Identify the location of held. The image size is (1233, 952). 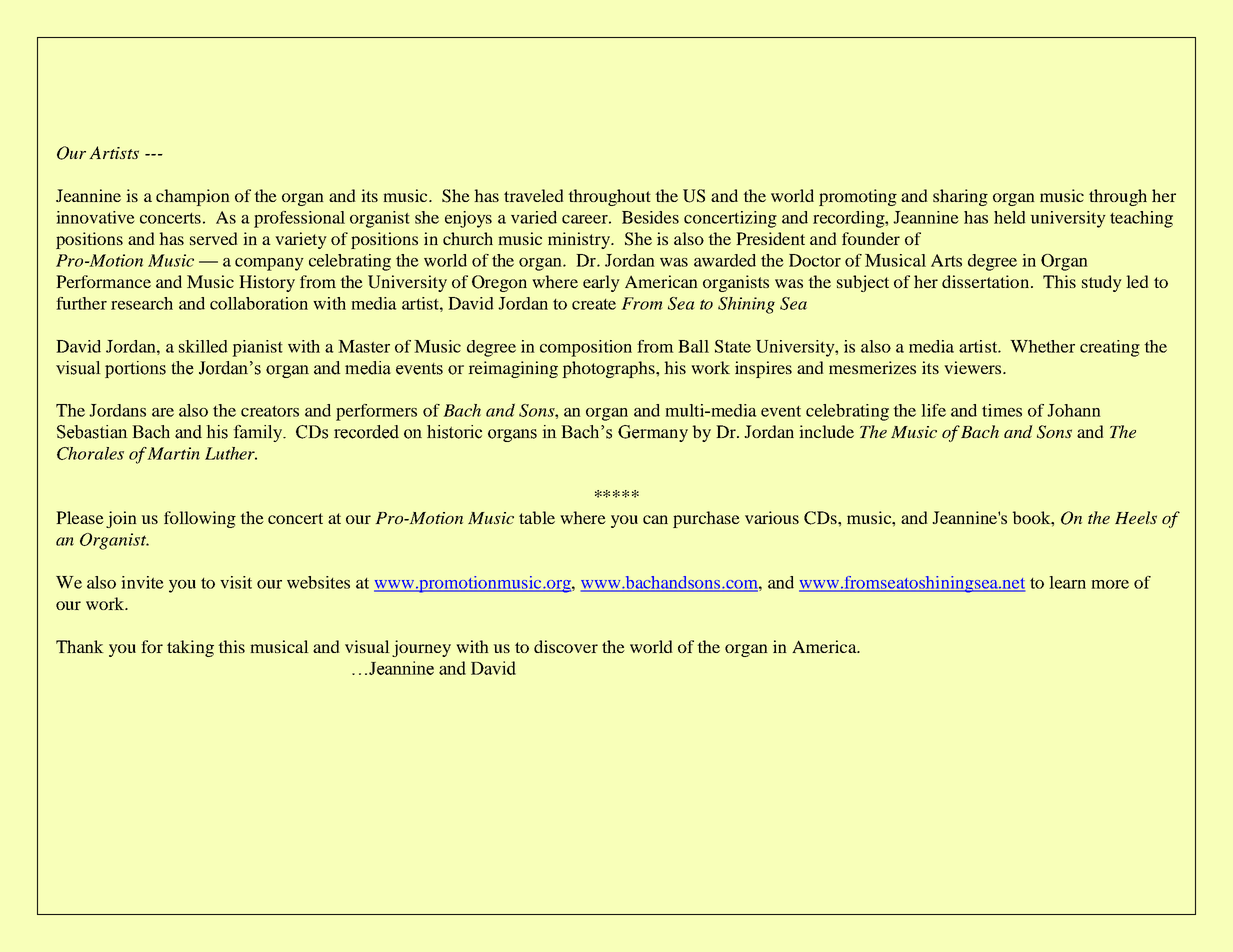
(1009, 217).
